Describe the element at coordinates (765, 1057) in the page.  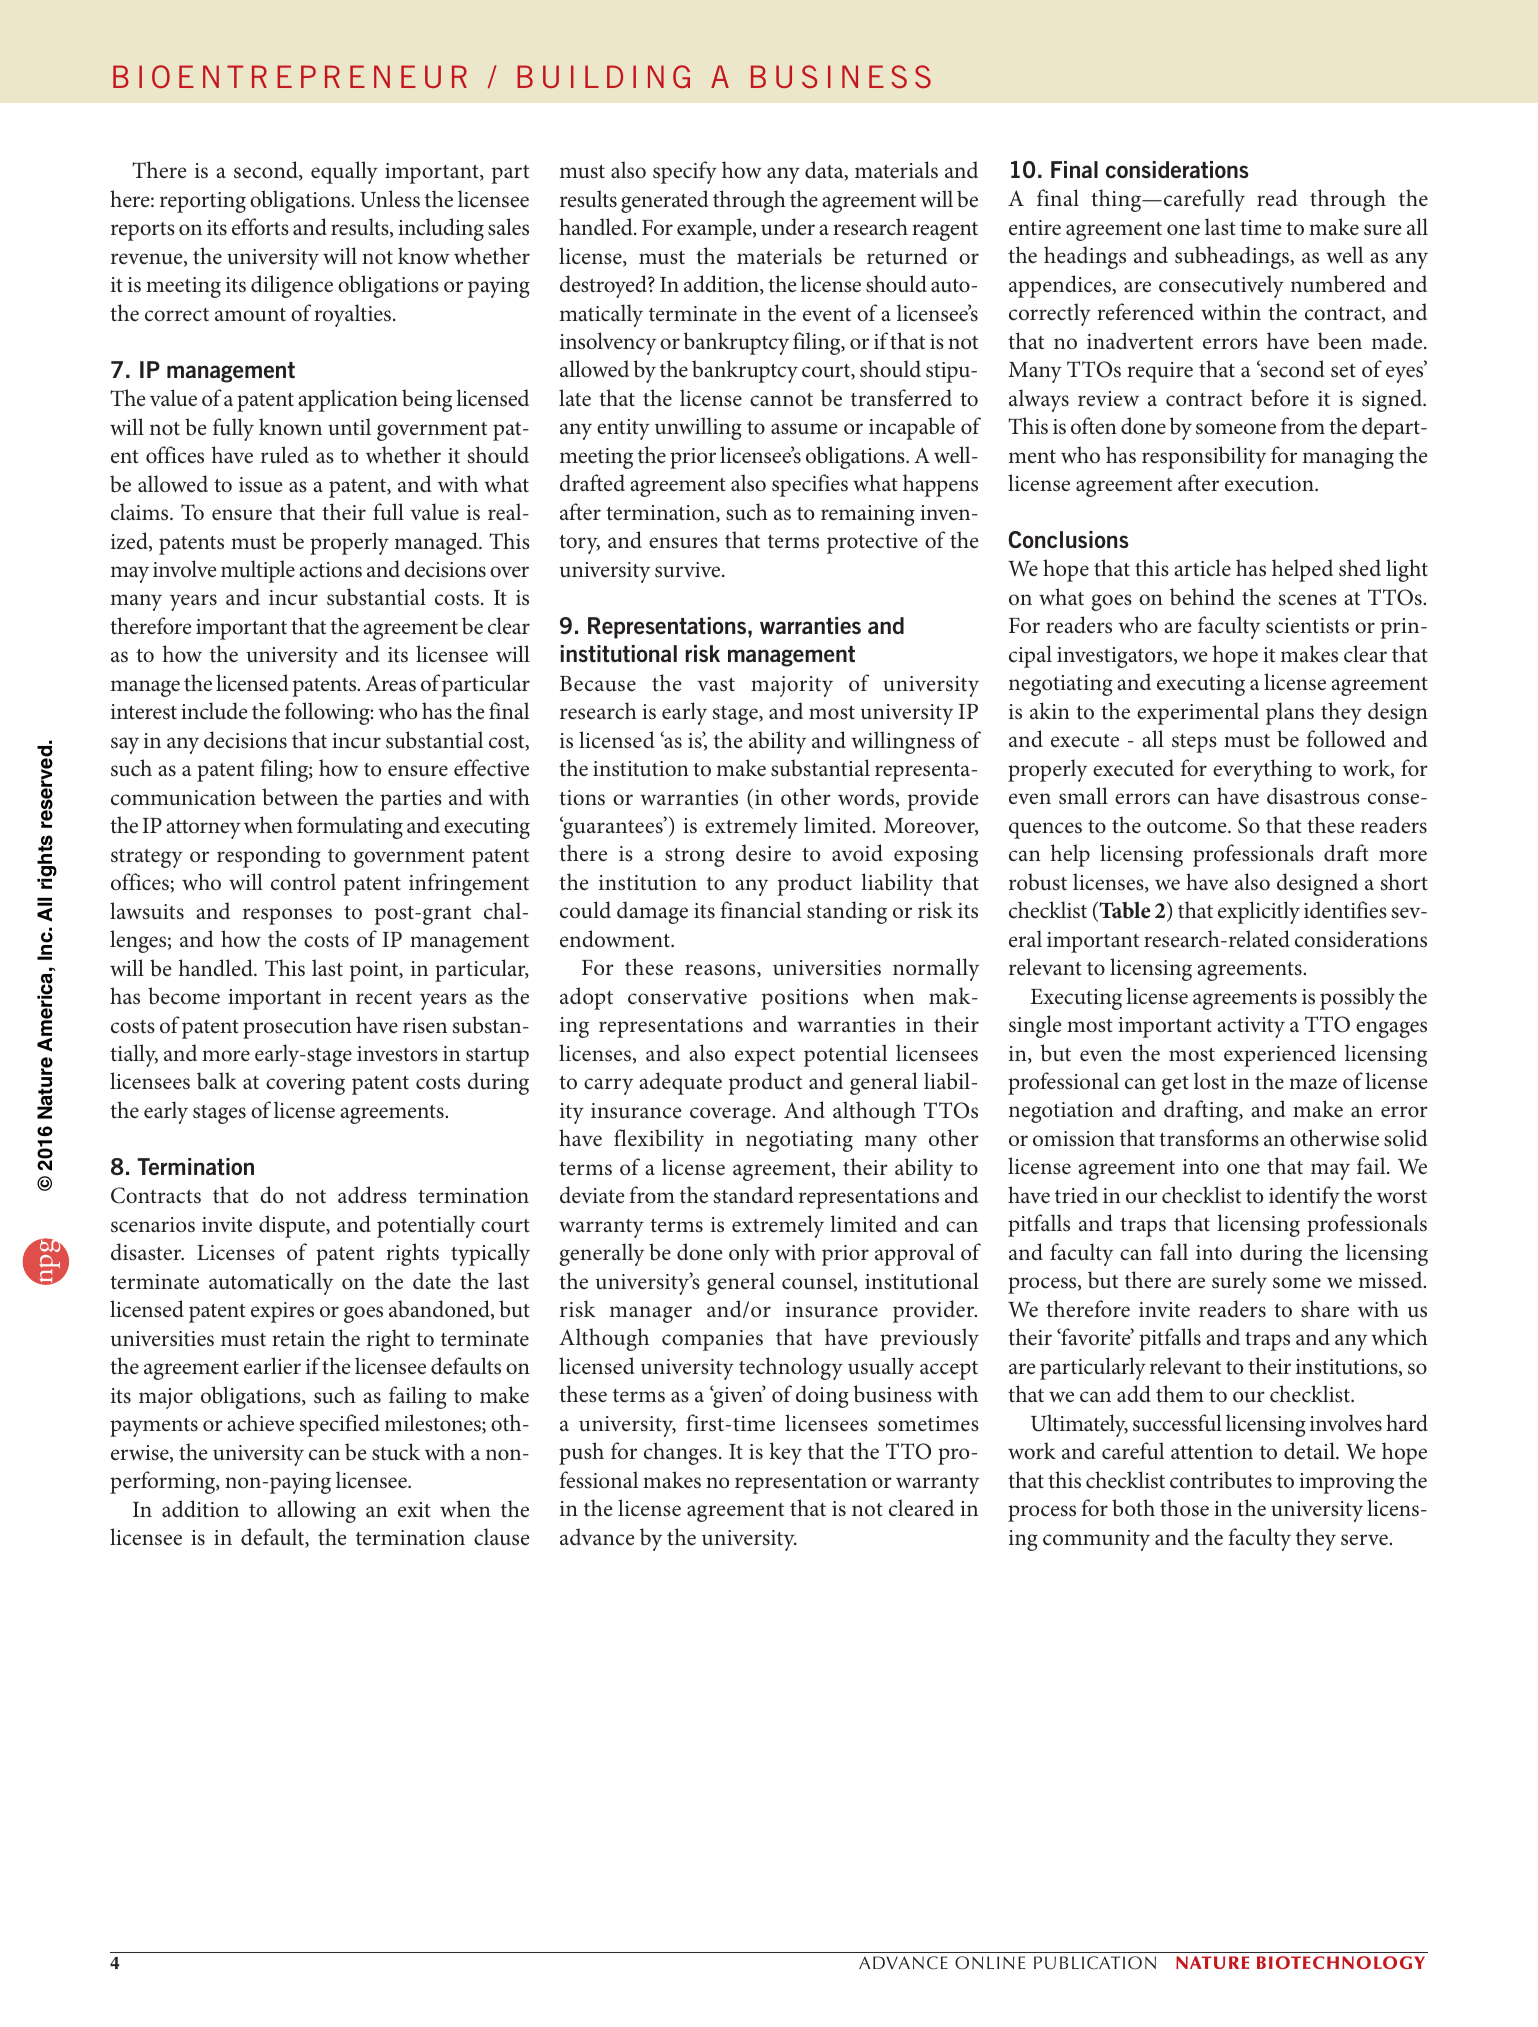
I see `expect` at that location.
